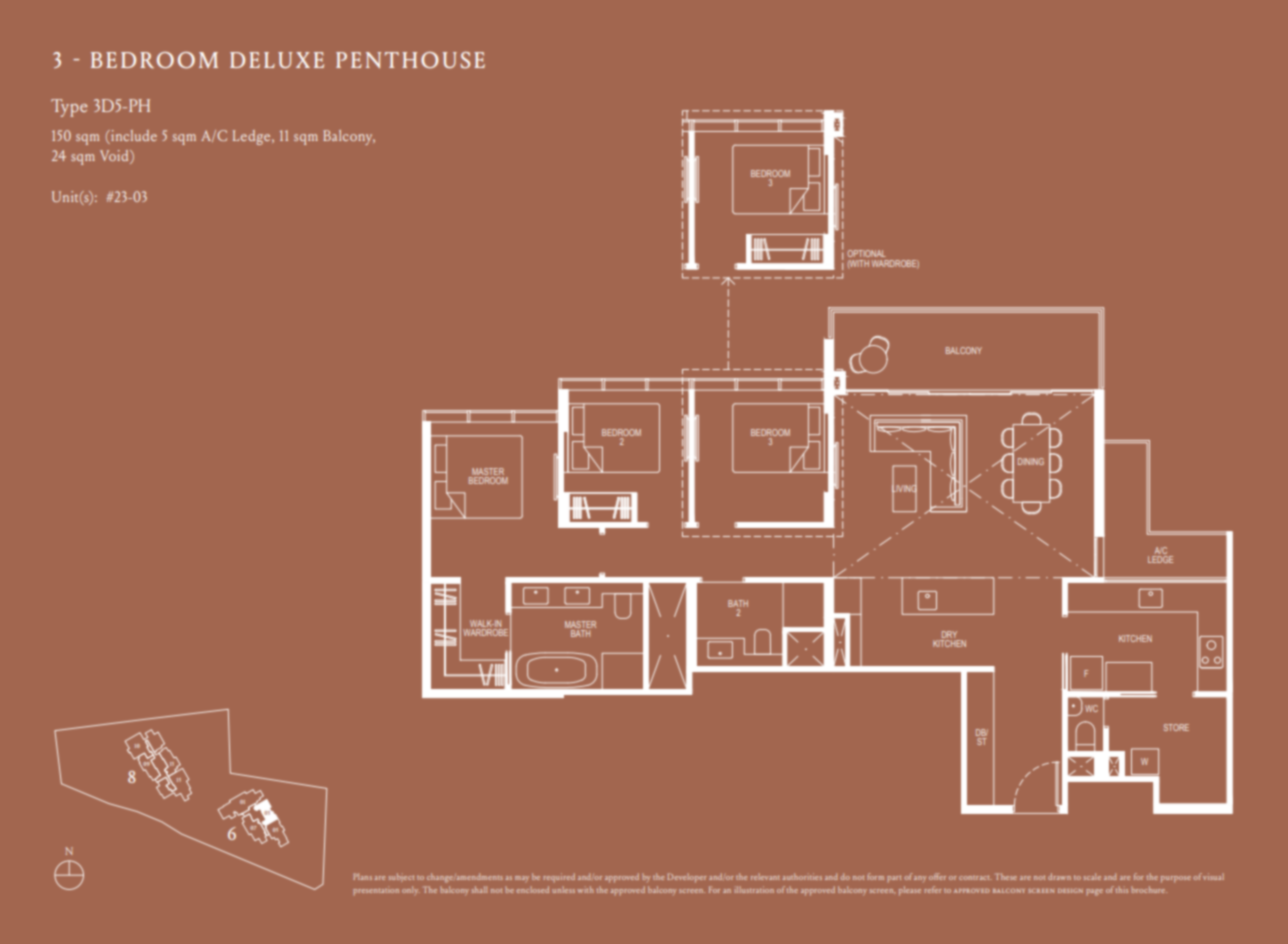 This page has width=1288, height=944. Describe the element at coordinates (1176, 727) in the page. I see `STORE` at that location.
